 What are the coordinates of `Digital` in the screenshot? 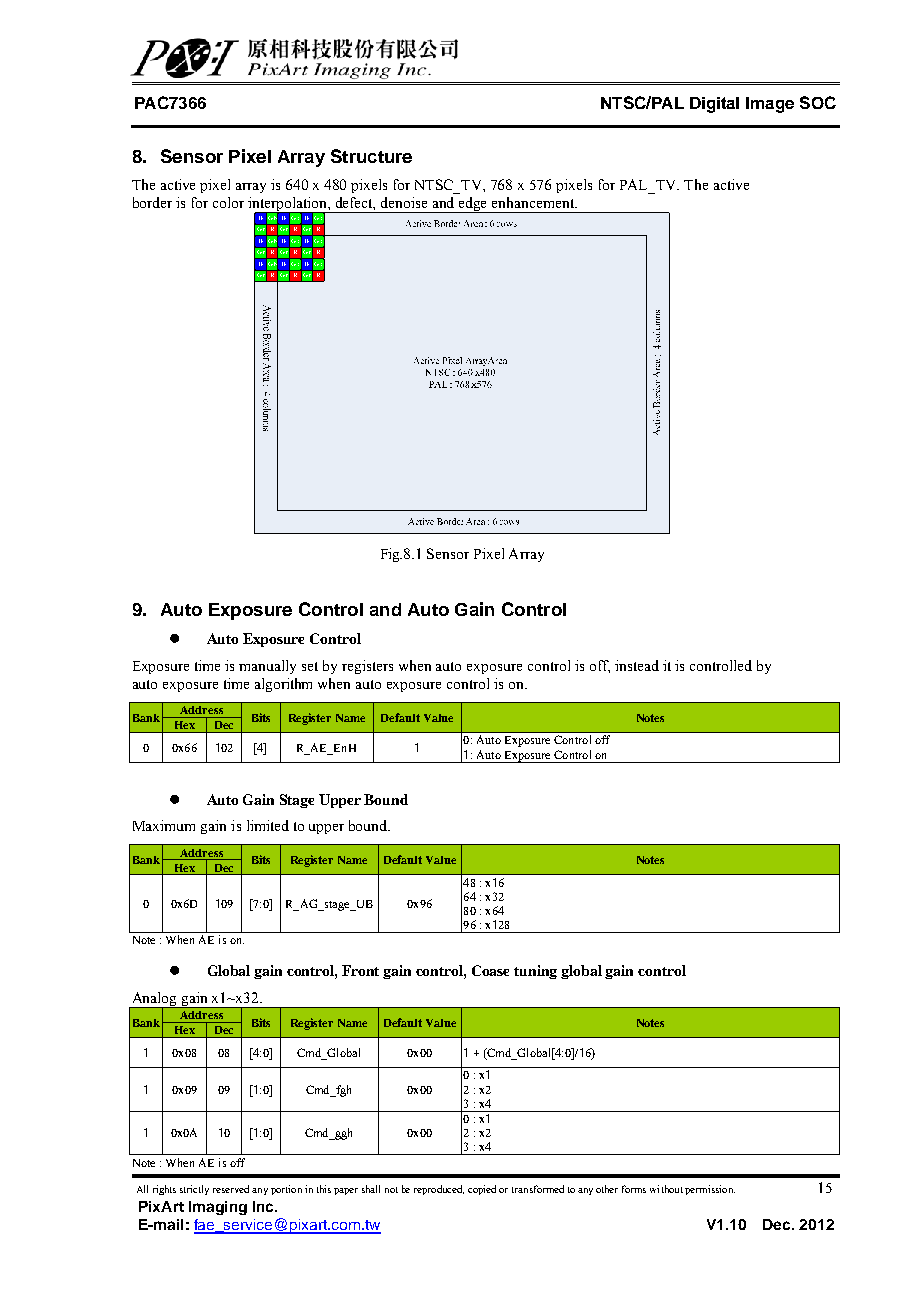 It's located at (714, 105).
